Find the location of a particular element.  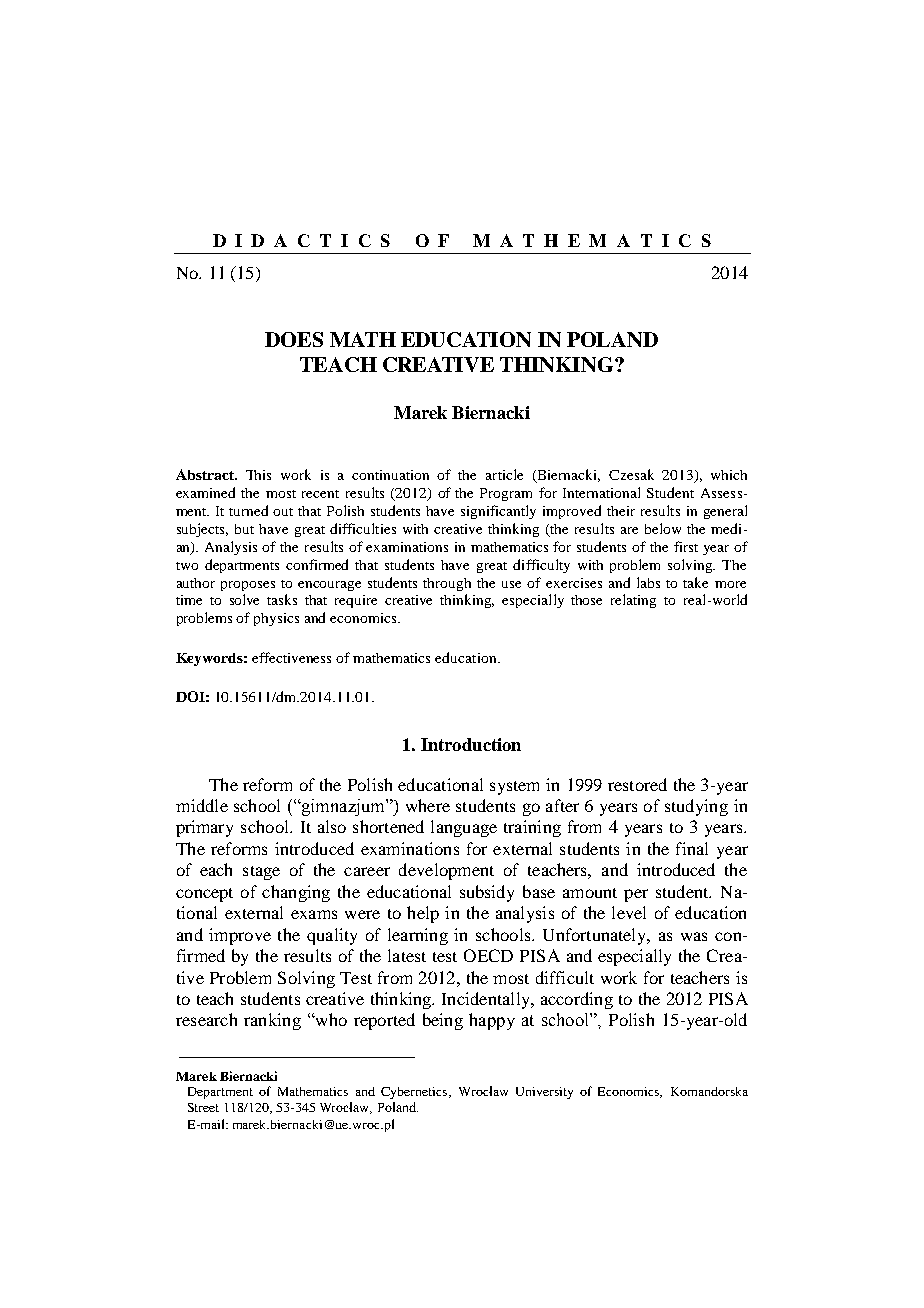

Cybernetics is located at coordinates (415, 1093).
